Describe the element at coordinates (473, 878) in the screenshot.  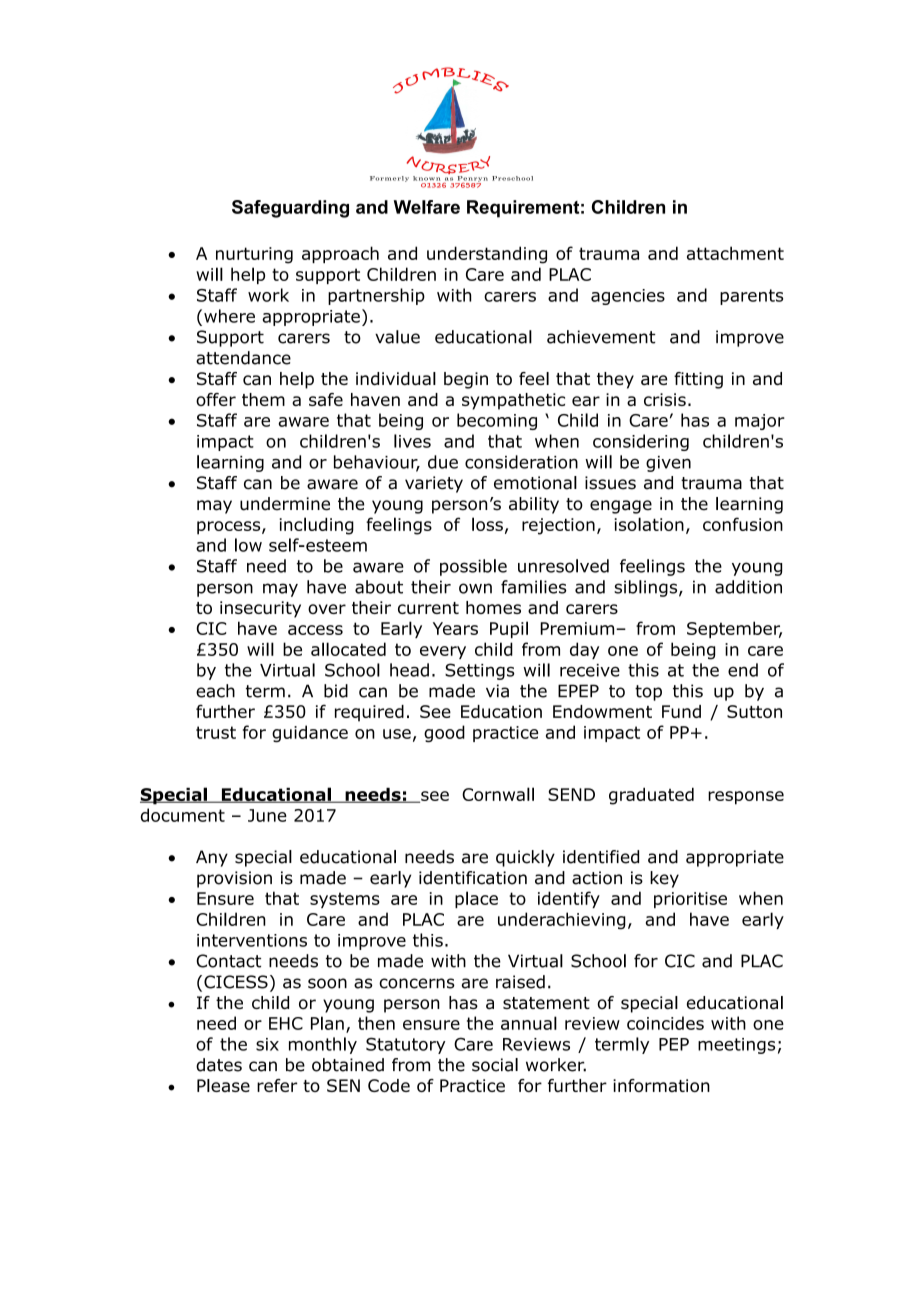
I see `identification` at that location.
